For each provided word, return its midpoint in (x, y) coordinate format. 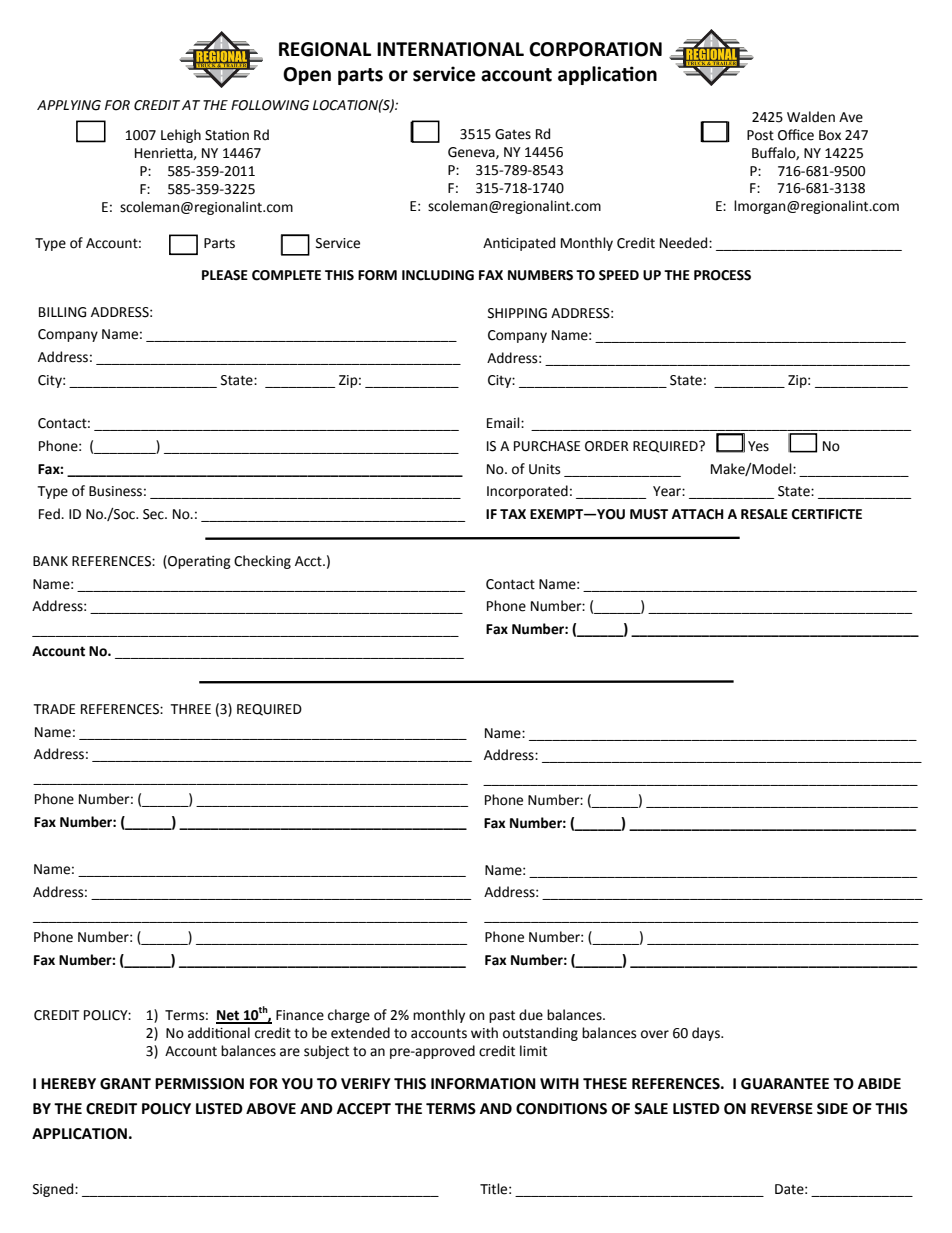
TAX (513, 514)
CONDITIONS (561, 1109)
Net (229, 1016)
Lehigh (181, 136)
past (502, 1016)
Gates (513, 134)
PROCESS (722, 275)
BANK (50, 561)
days (707, 1034)
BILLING (62, 312)
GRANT (125, 1084)
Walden (811, 117)
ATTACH (698, 514)
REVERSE (782, 1109)
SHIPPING (517, 313)
